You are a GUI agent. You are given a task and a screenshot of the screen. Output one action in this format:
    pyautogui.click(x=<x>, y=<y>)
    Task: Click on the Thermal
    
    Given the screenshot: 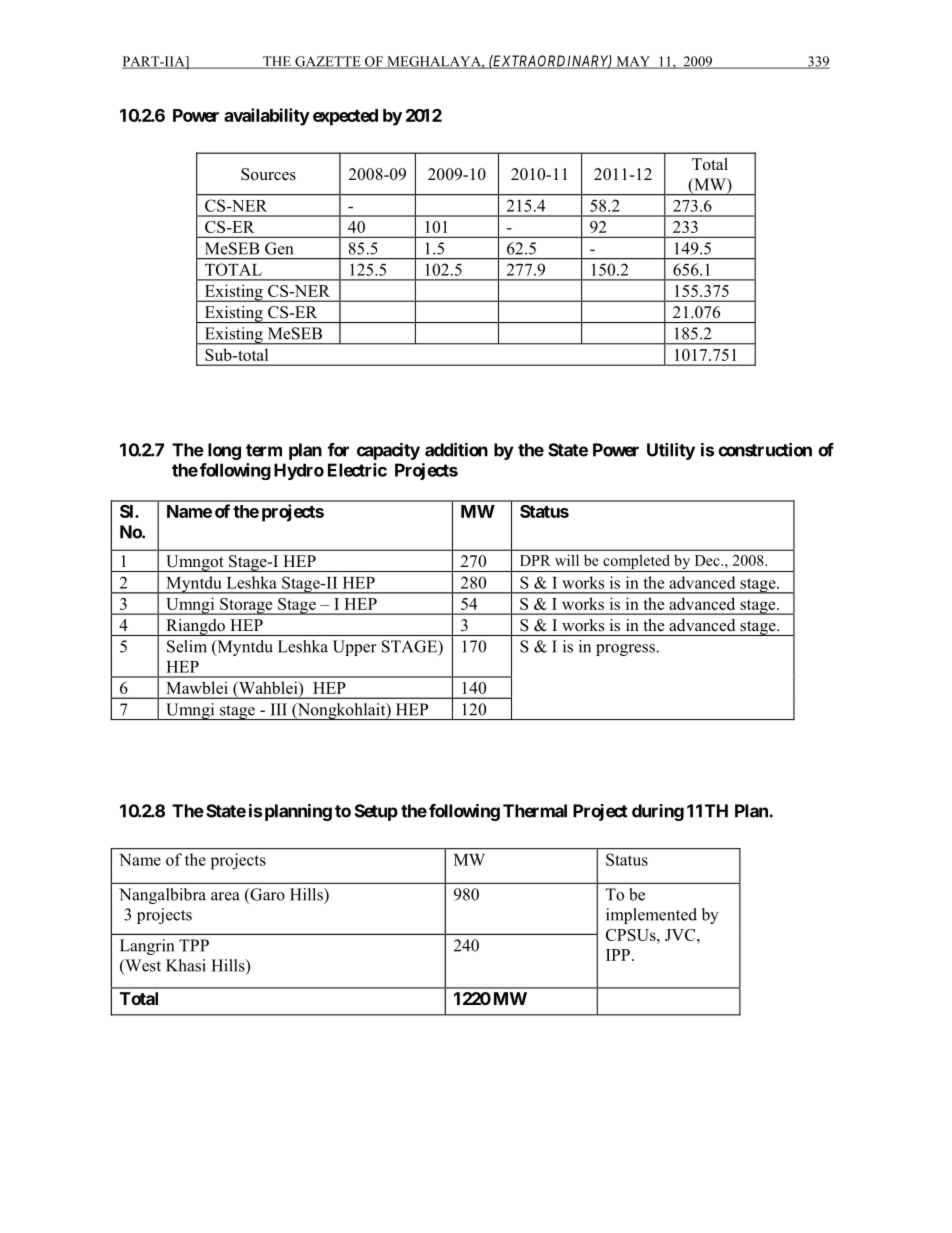 What is the action you would take?
    pyautogui.click(x=535, y=811)
